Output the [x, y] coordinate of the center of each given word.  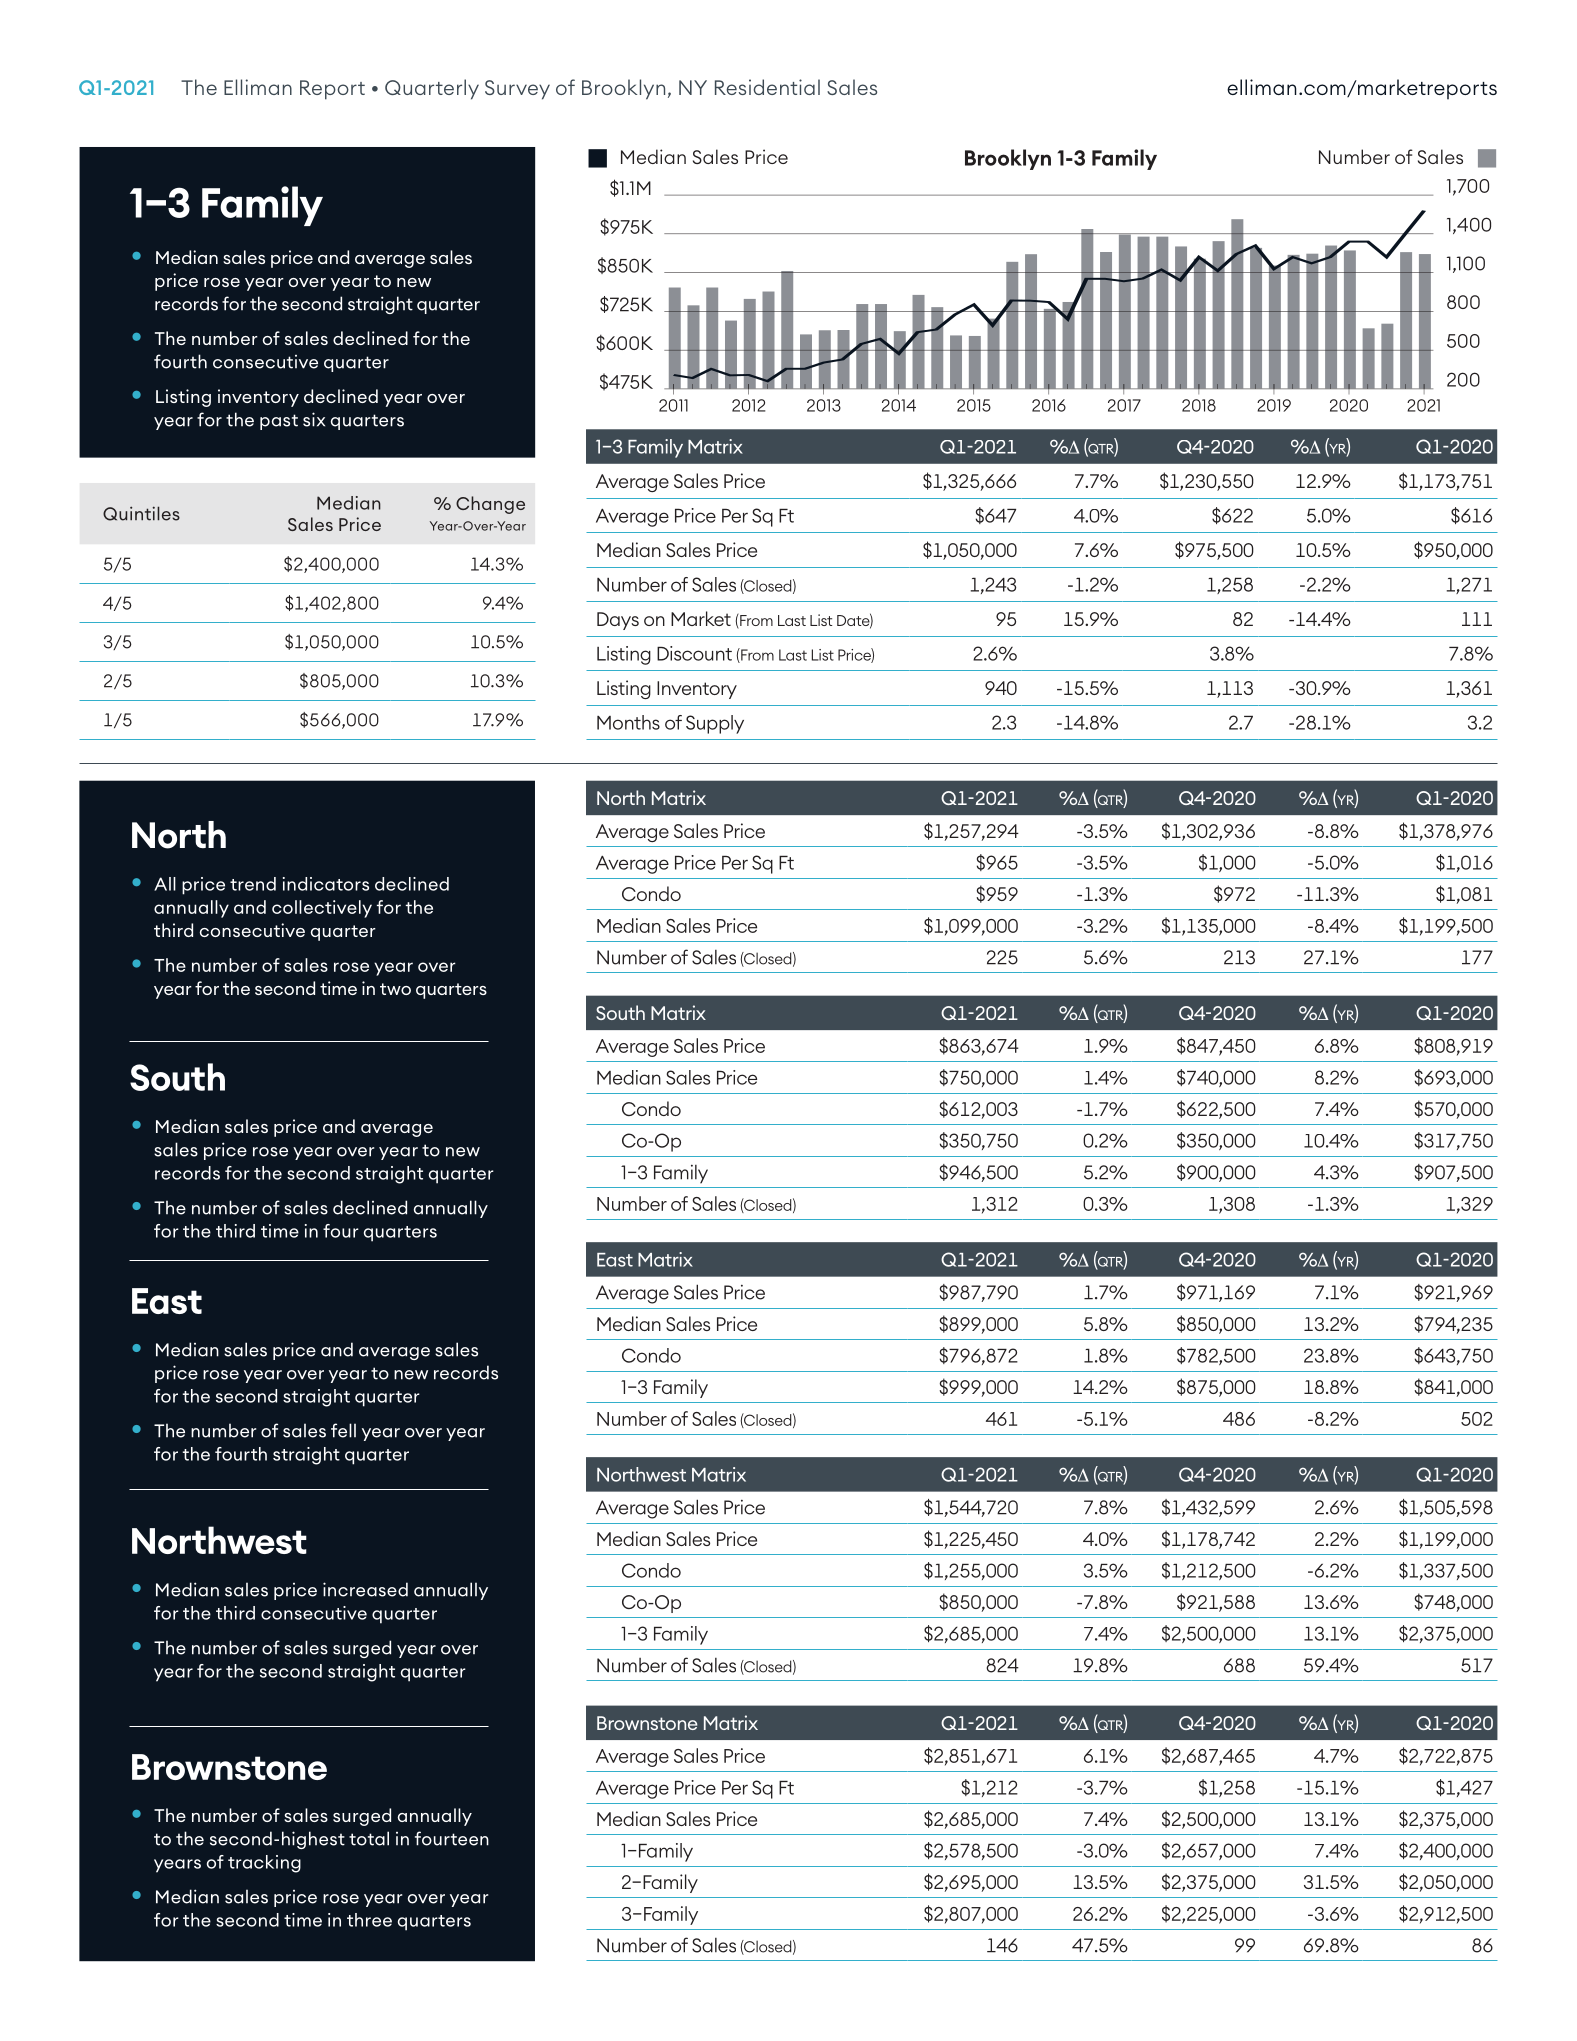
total [369, 1838]
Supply [715, 724]
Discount [694, 653]
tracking [264, 1864]
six [314, 419]
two [395, 989]
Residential [767, 87]
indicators [326, 884]
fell [343, 1430]
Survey [517, 90]
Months [628, 722]
